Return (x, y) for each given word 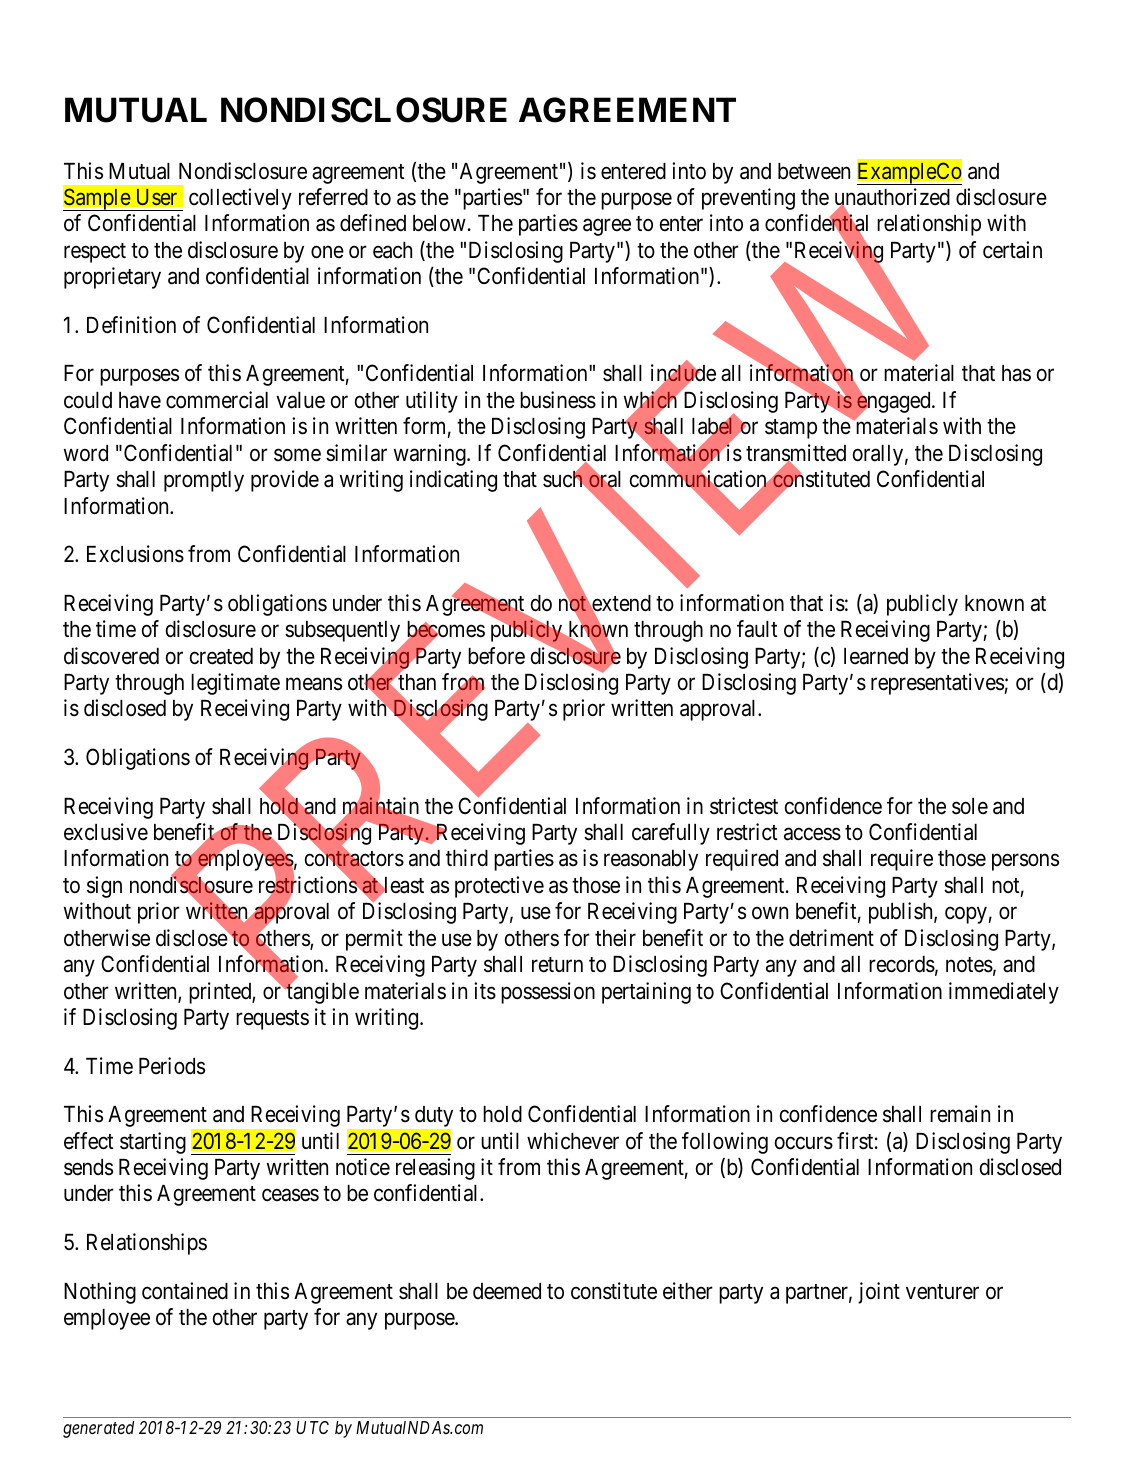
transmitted (796, 454)
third (467, 858)
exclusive (106, 832)
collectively (240, 199)
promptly (204, 481)
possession (548, 993)
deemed (507, 1291)
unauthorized (892, 198)
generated (98, 1429)
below (439, 223)
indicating (453, 481)
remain (960, 1114)
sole (970, 806)
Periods (172, 1066)
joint (879, 1293)
